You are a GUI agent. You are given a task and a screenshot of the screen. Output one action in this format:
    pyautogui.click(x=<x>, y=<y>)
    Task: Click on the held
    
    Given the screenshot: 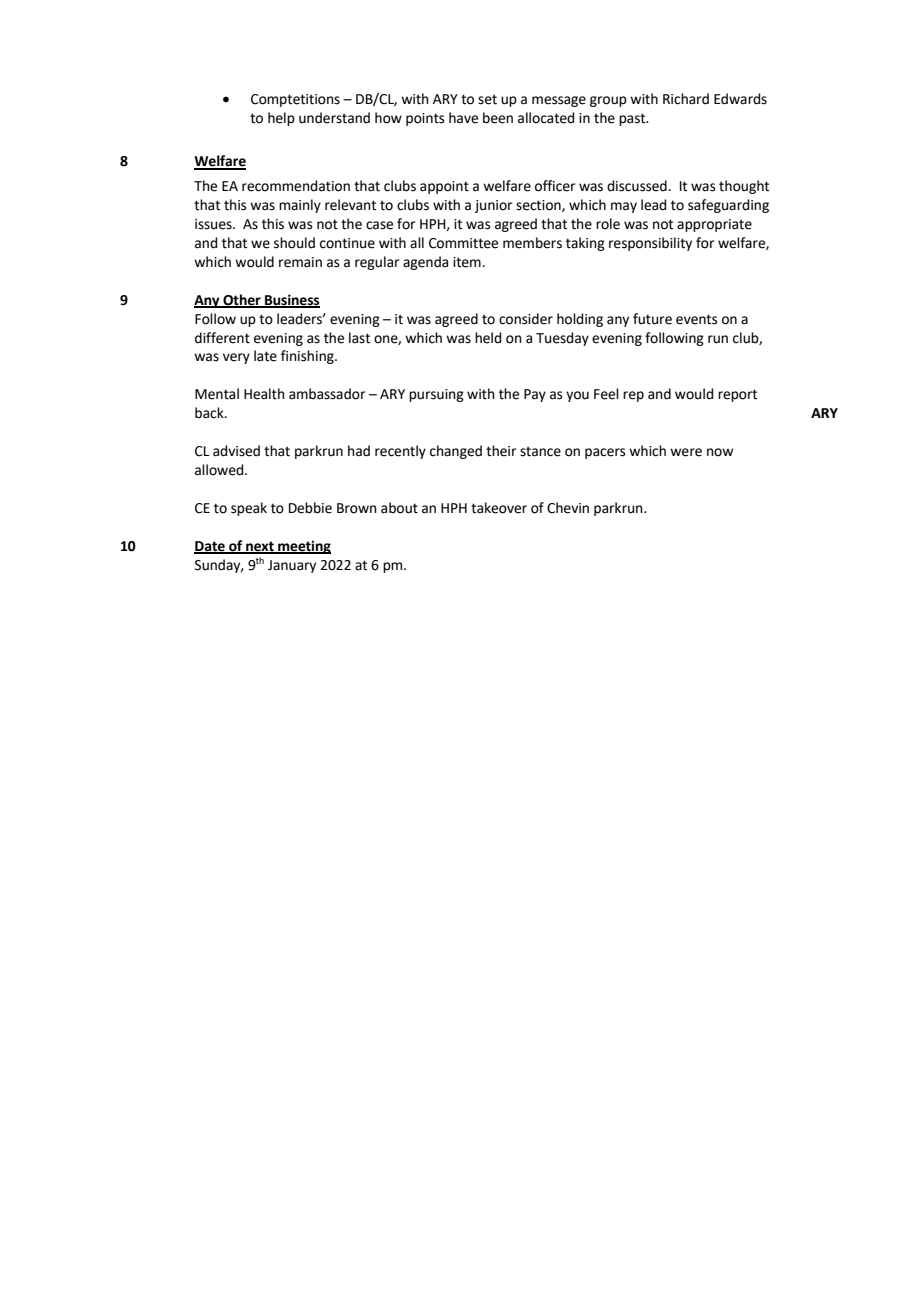 What is the action you would take?
    pyautogui.click(x=488, y=338)
